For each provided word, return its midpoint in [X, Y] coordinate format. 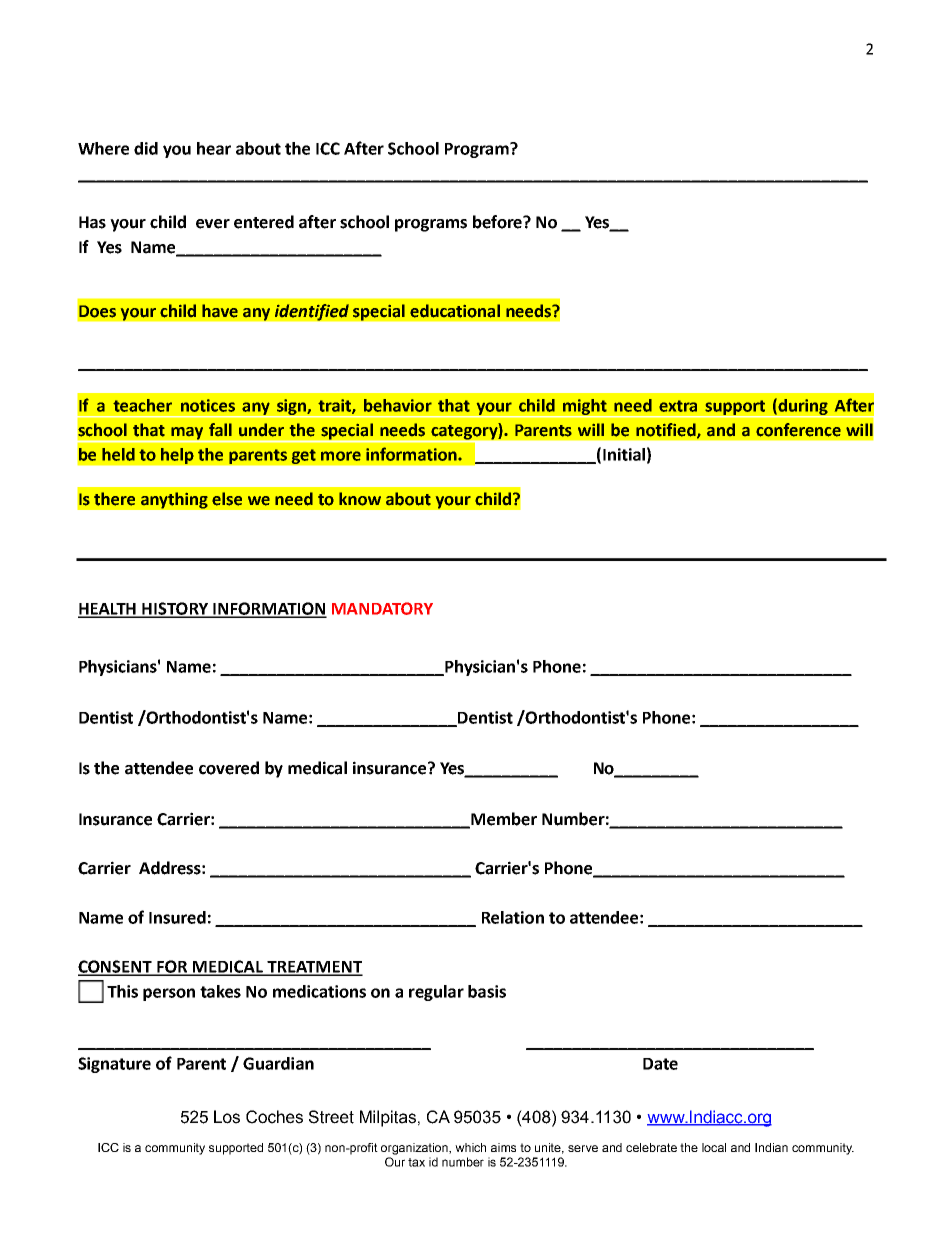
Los [227, 1117]
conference [798, 430]
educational [455, 311]
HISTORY [175, 609]
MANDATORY [382, 608]
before [498, 222]
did [146, 148]
